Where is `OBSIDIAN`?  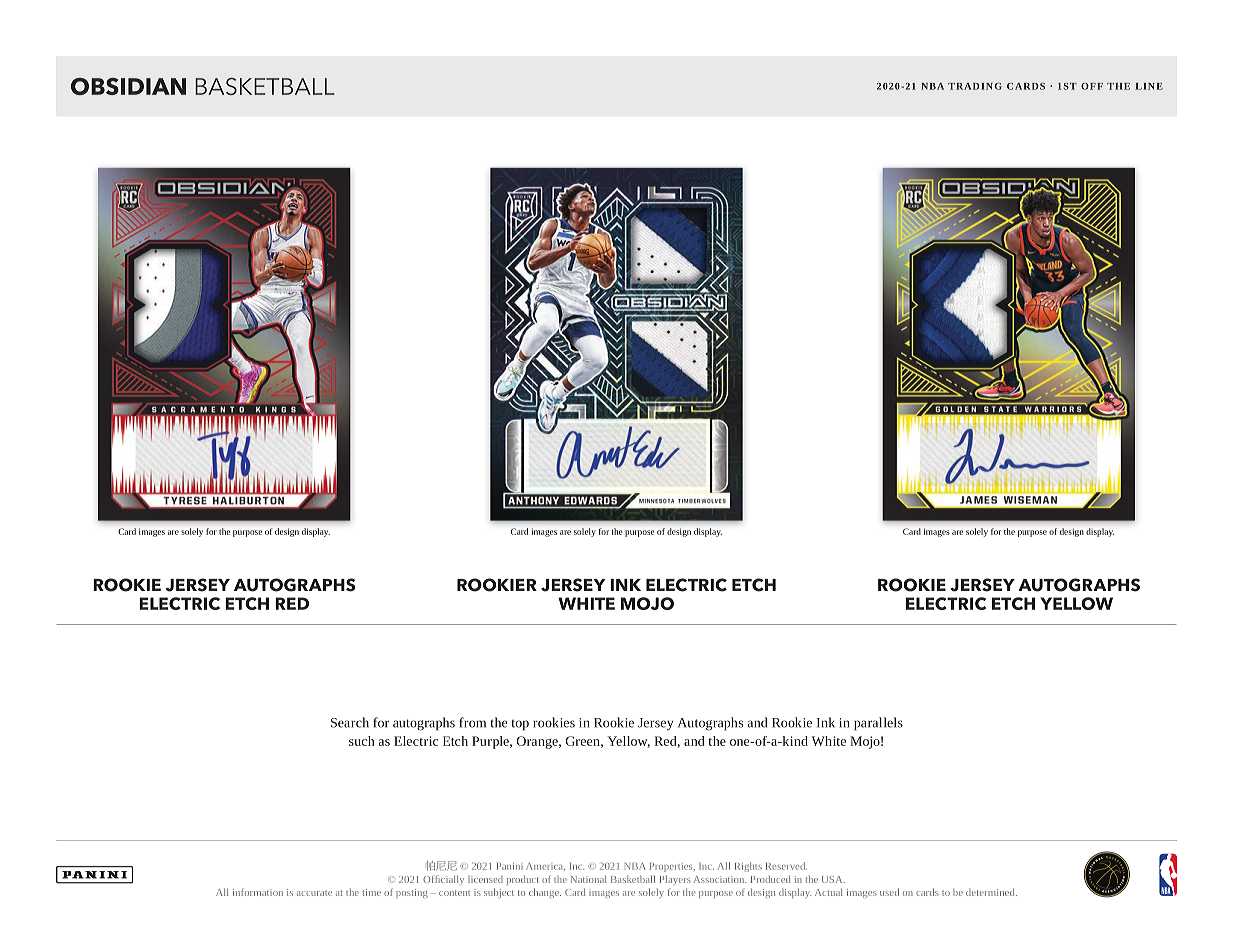 OBSIDIAN is located at coordinates (128, 86).
